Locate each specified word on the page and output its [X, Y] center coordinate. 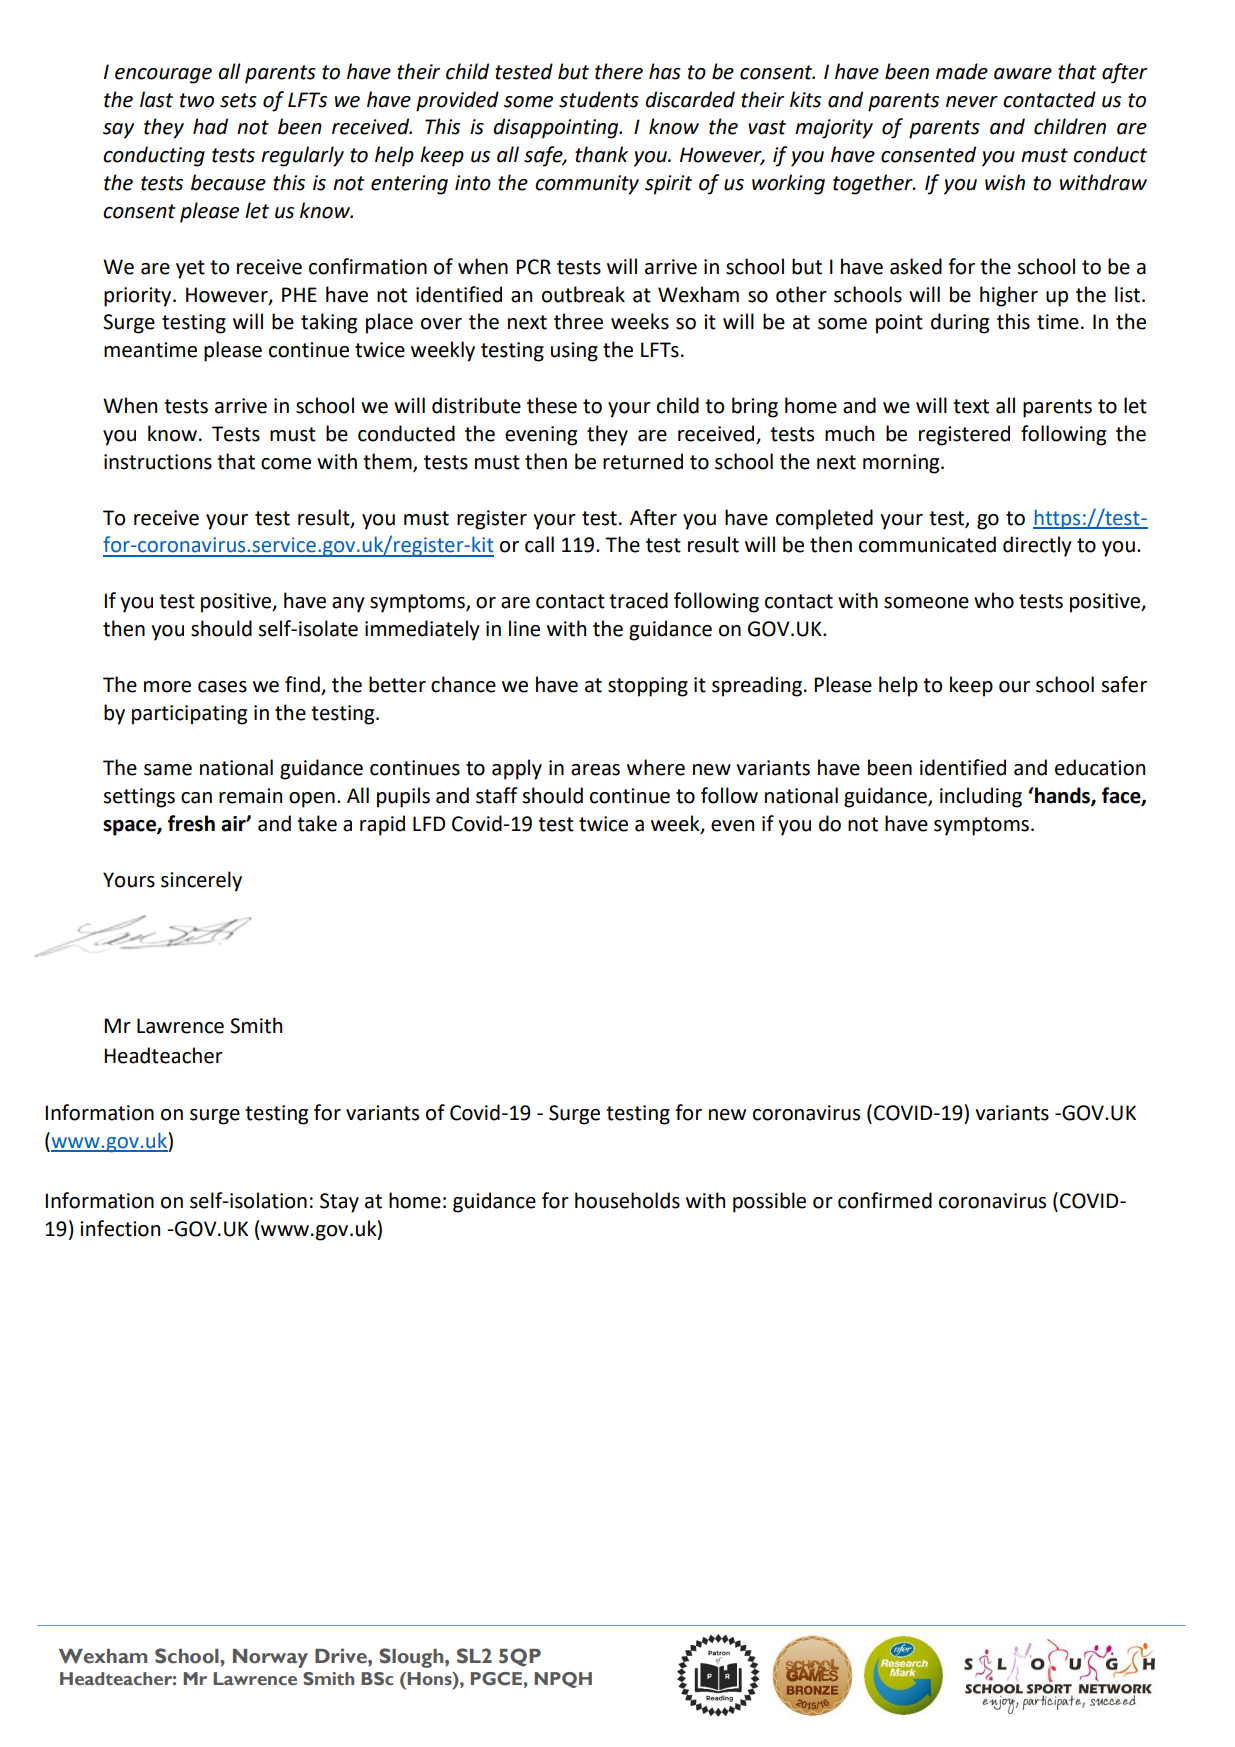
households [627, 1200]
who [994, 600]
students [599, 99]
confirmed [885, 1200]
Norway [270, 1658]
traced [638, 600]
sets [238, 100]
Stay [339, 1203]
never [972, 102]
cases [222, 687]
